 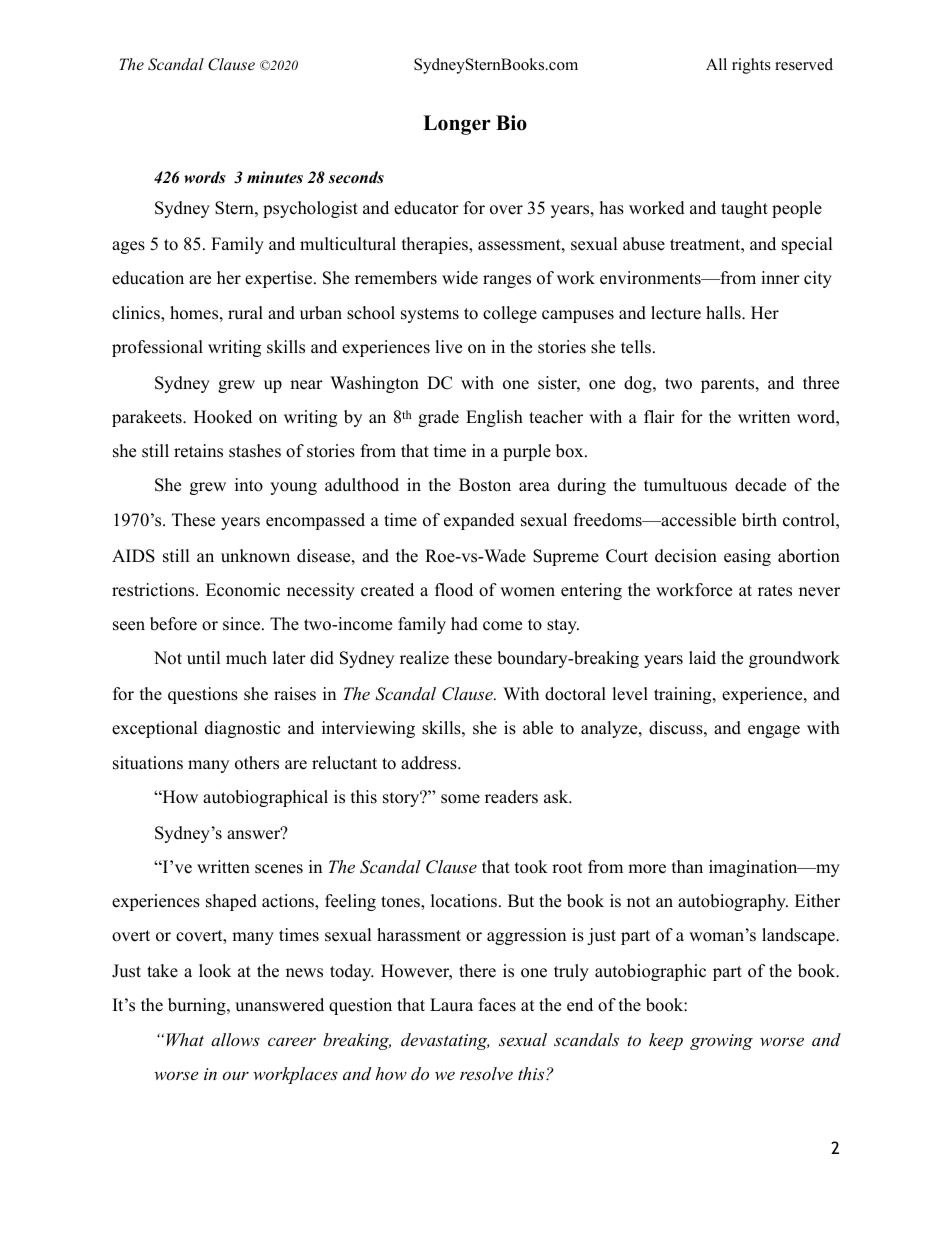 What do you see at coordinates (457, 125) in the image?
I see `Longer` at bounding box center [457, 125].
